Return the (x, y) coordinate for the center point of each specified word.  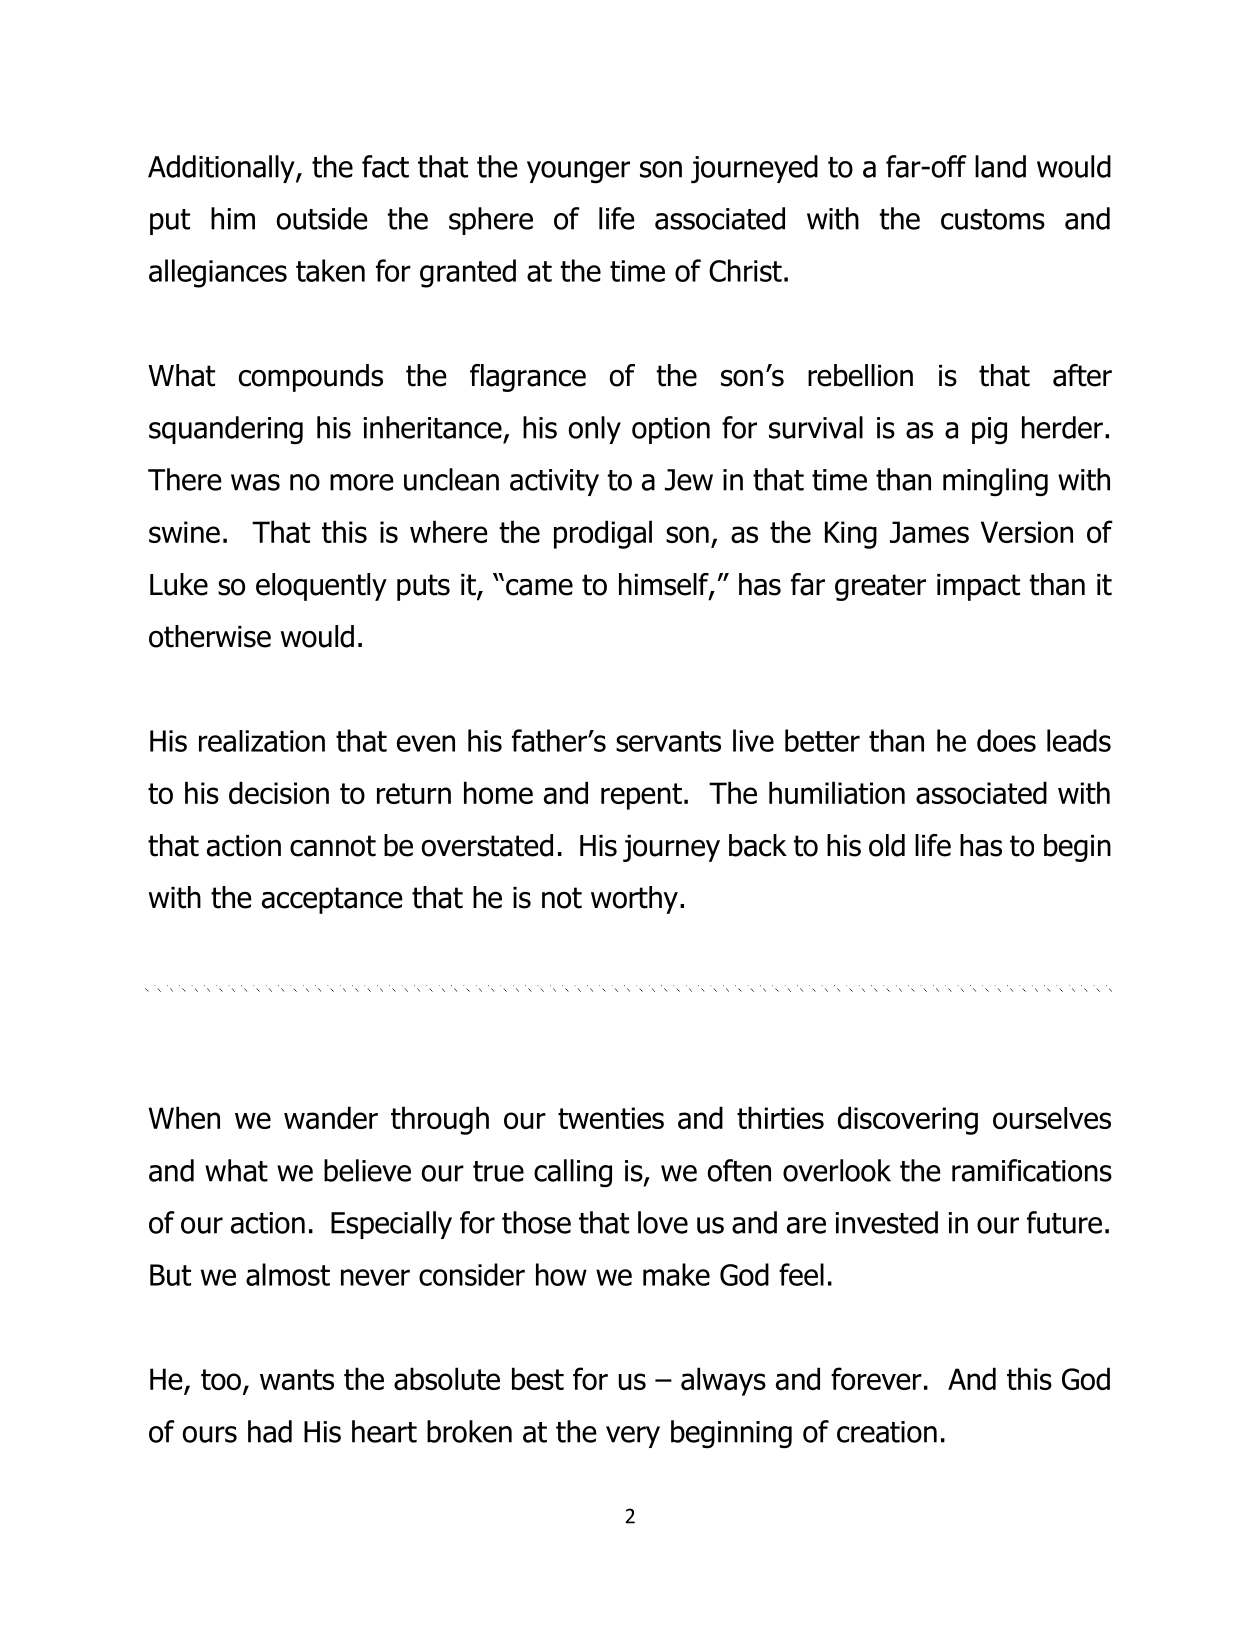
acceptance (332, 900)
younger (578, 172)
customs (993, 219)
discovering (908, 1120)
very (633, 1437)
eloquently (321, 587)
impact (978, 587)
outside (322, 218)
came (539, 587)
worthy (634, 900)
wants (297, 1379)
